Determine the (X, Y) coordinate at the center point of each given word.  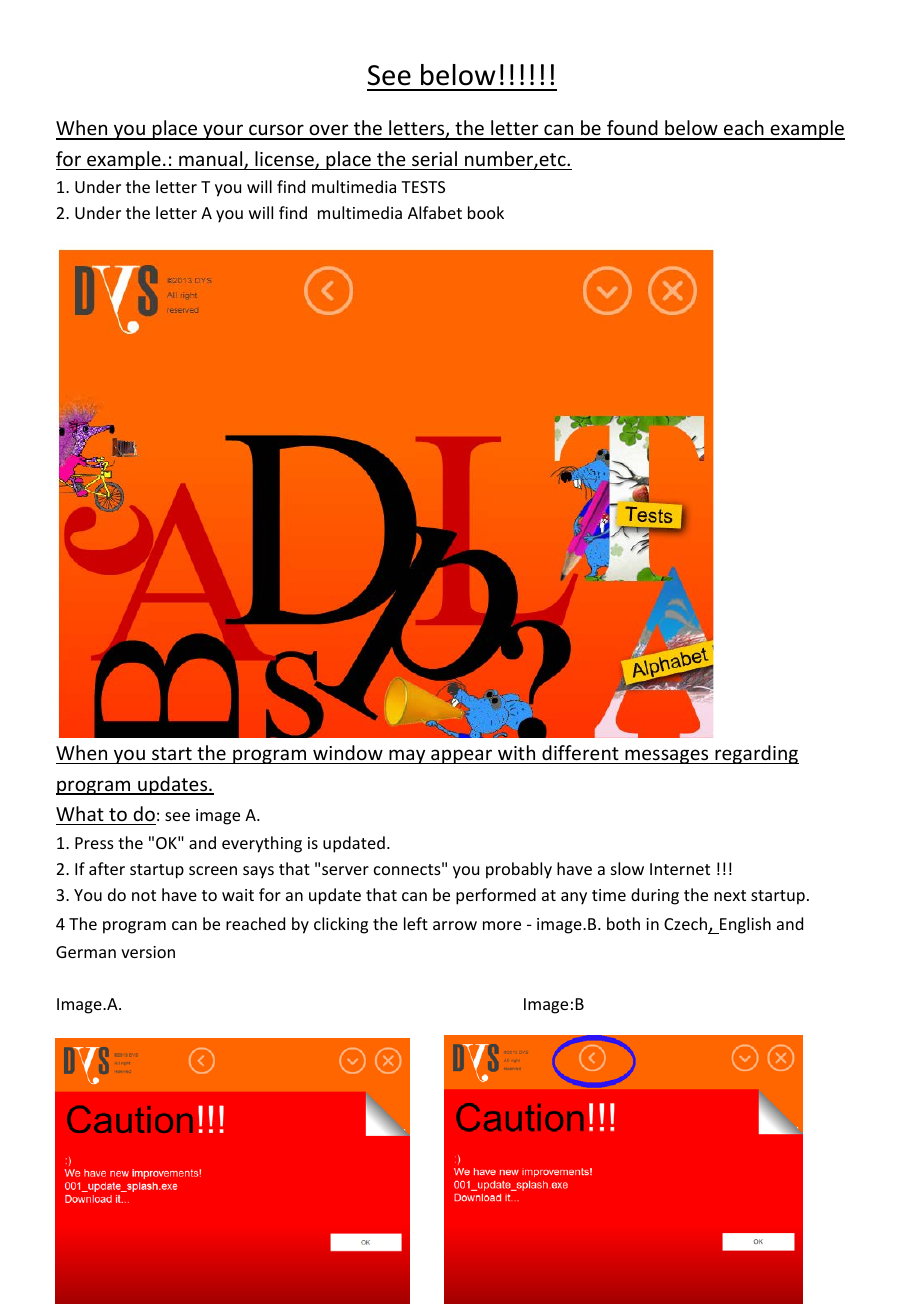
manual (212, 160)
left (416, 923)
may (407, 756)
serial (434, 158)
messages (667, 756)
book (486, 212)
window (348, 752)
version (148, 952)
